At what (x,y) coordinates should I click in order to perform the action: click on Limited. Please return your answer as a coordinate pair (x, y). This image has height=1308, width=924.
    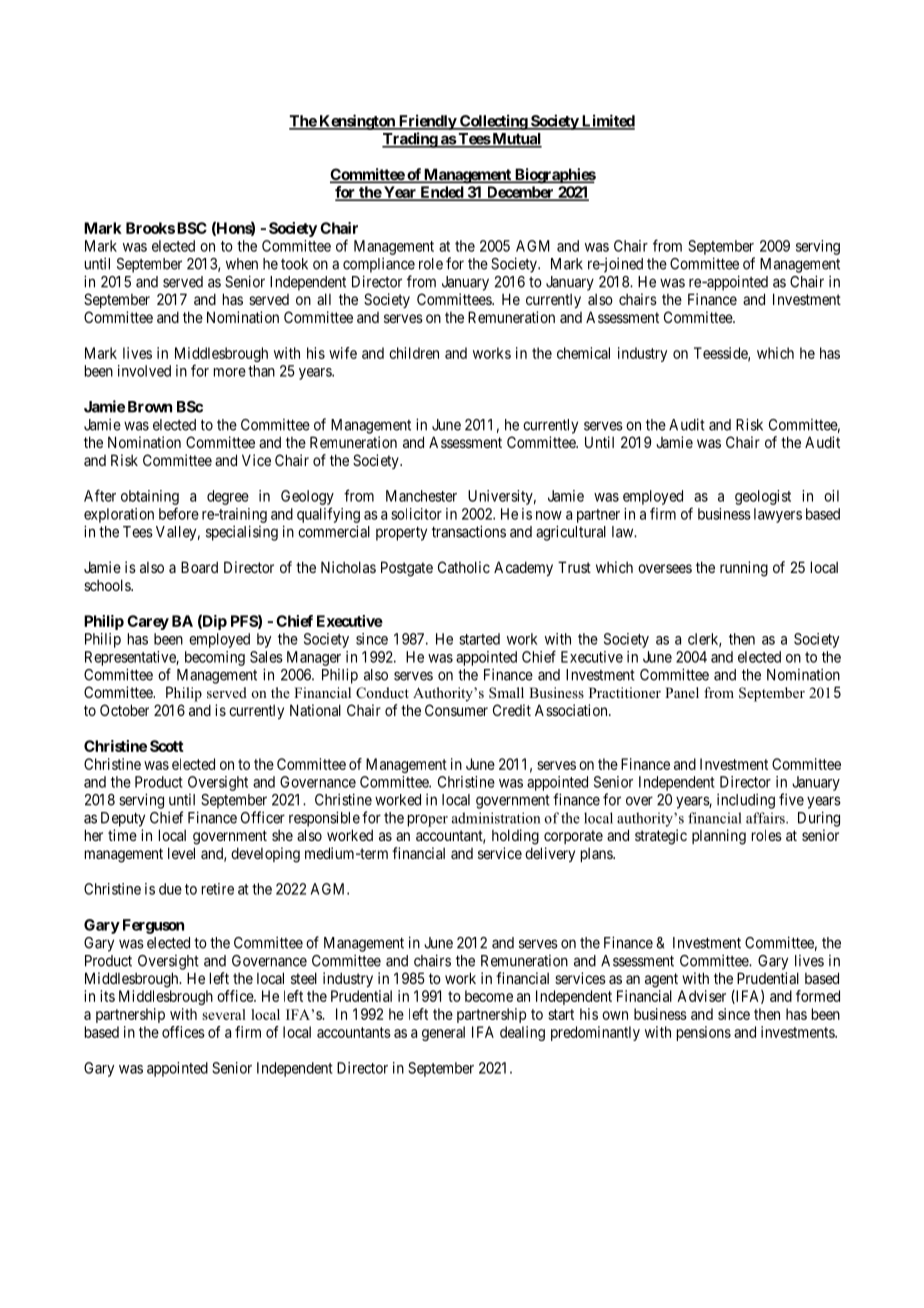
    Looking at the image, I should click on (607, 121).
